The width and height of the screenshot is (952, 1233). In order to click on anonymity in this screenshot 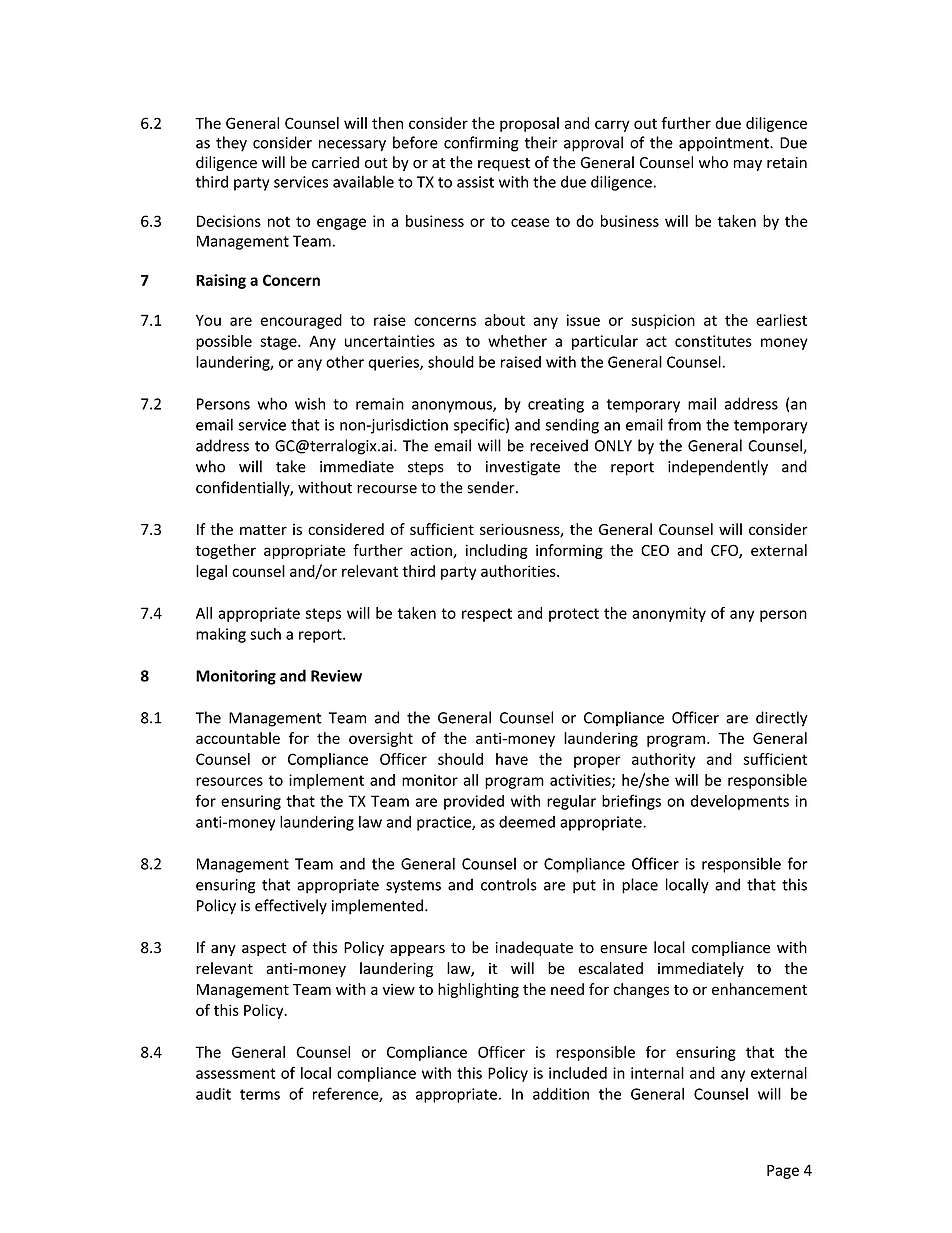, I will do `click(669, 614)`.
